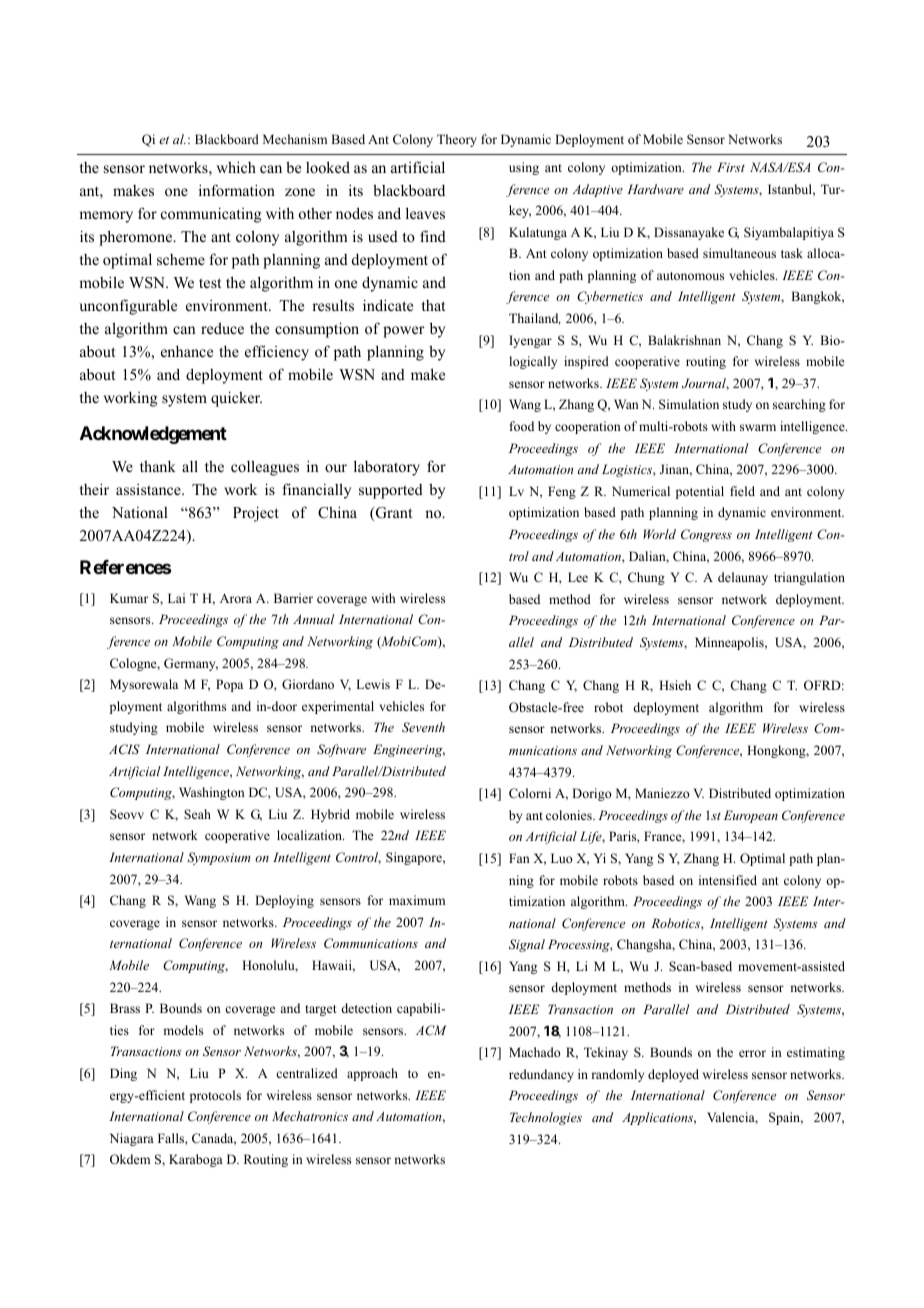  I want to click on power, so click(404, 332).
